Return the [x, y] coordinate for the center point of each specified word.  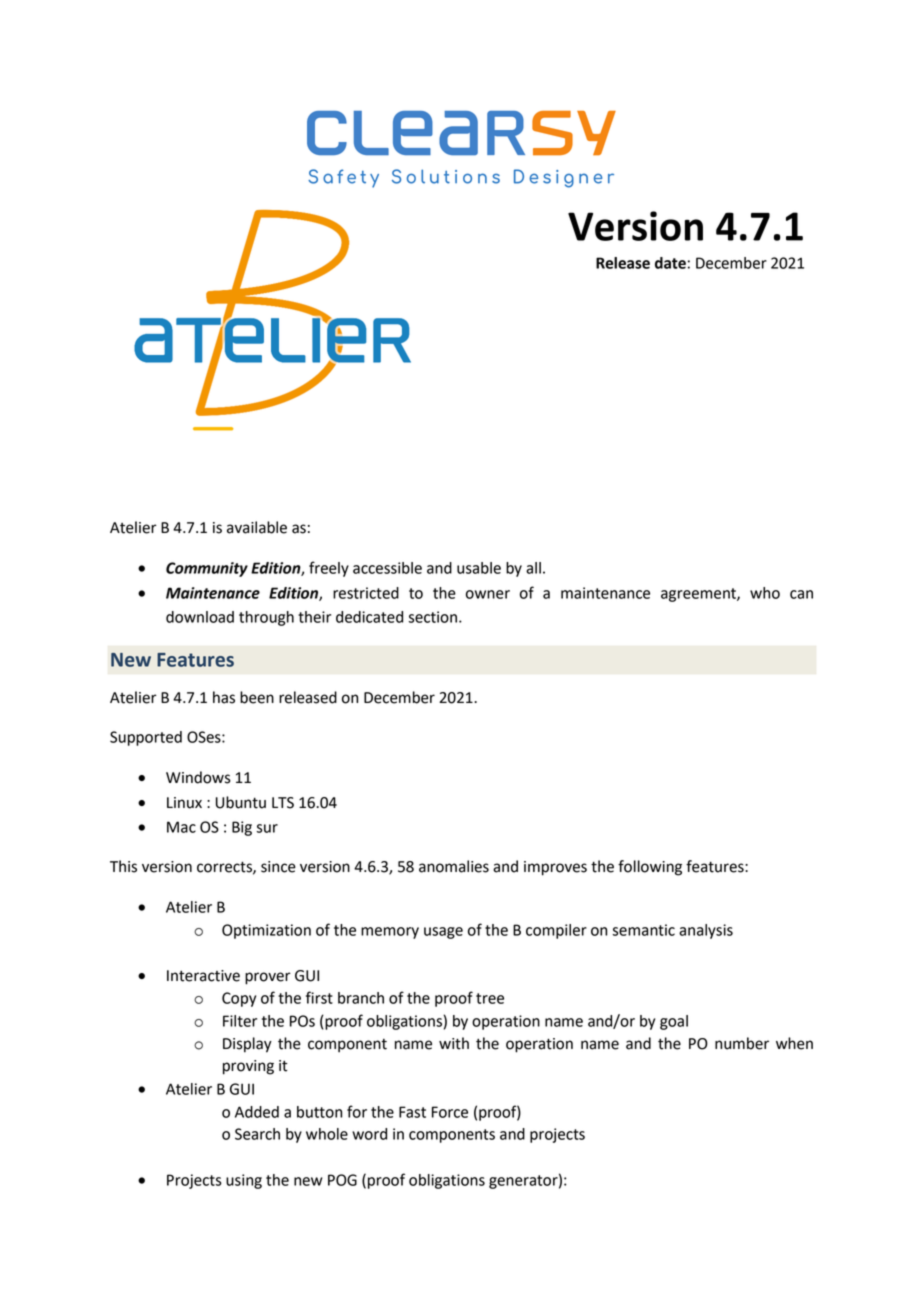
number [742, 1043]
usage [443, 933]
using [244, 1181]
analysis [706, 931]
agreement [699, 595]
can [801, 594]
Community [207, 569]
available [257, 527]
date [670, 263]
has [224, 697]
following [650, 868]
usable [479, 568]
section [432, 617]
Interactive [203, 976]
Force [450, 1112]
